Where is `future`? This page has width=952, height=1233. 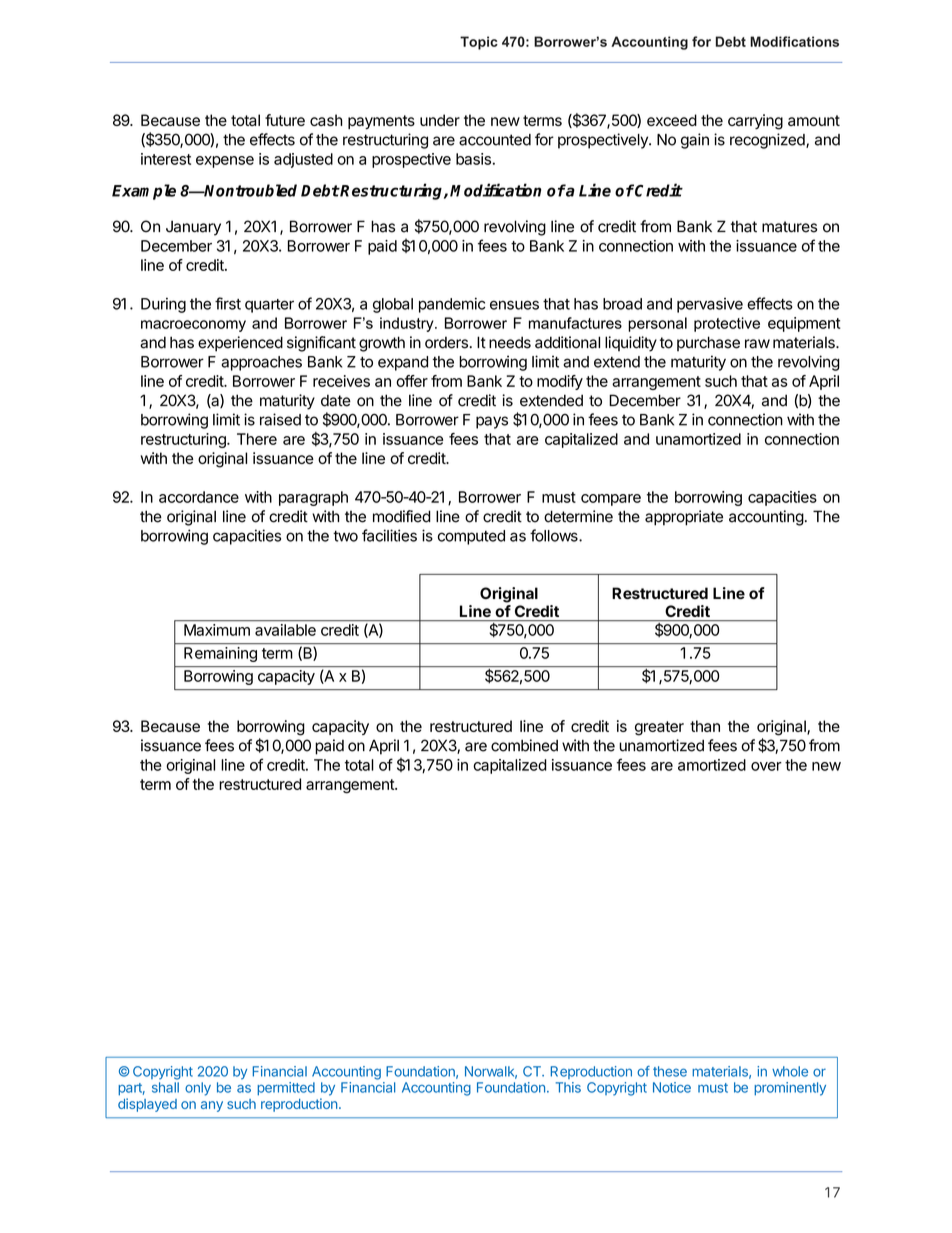
future is located at coordinates (285, 120).
